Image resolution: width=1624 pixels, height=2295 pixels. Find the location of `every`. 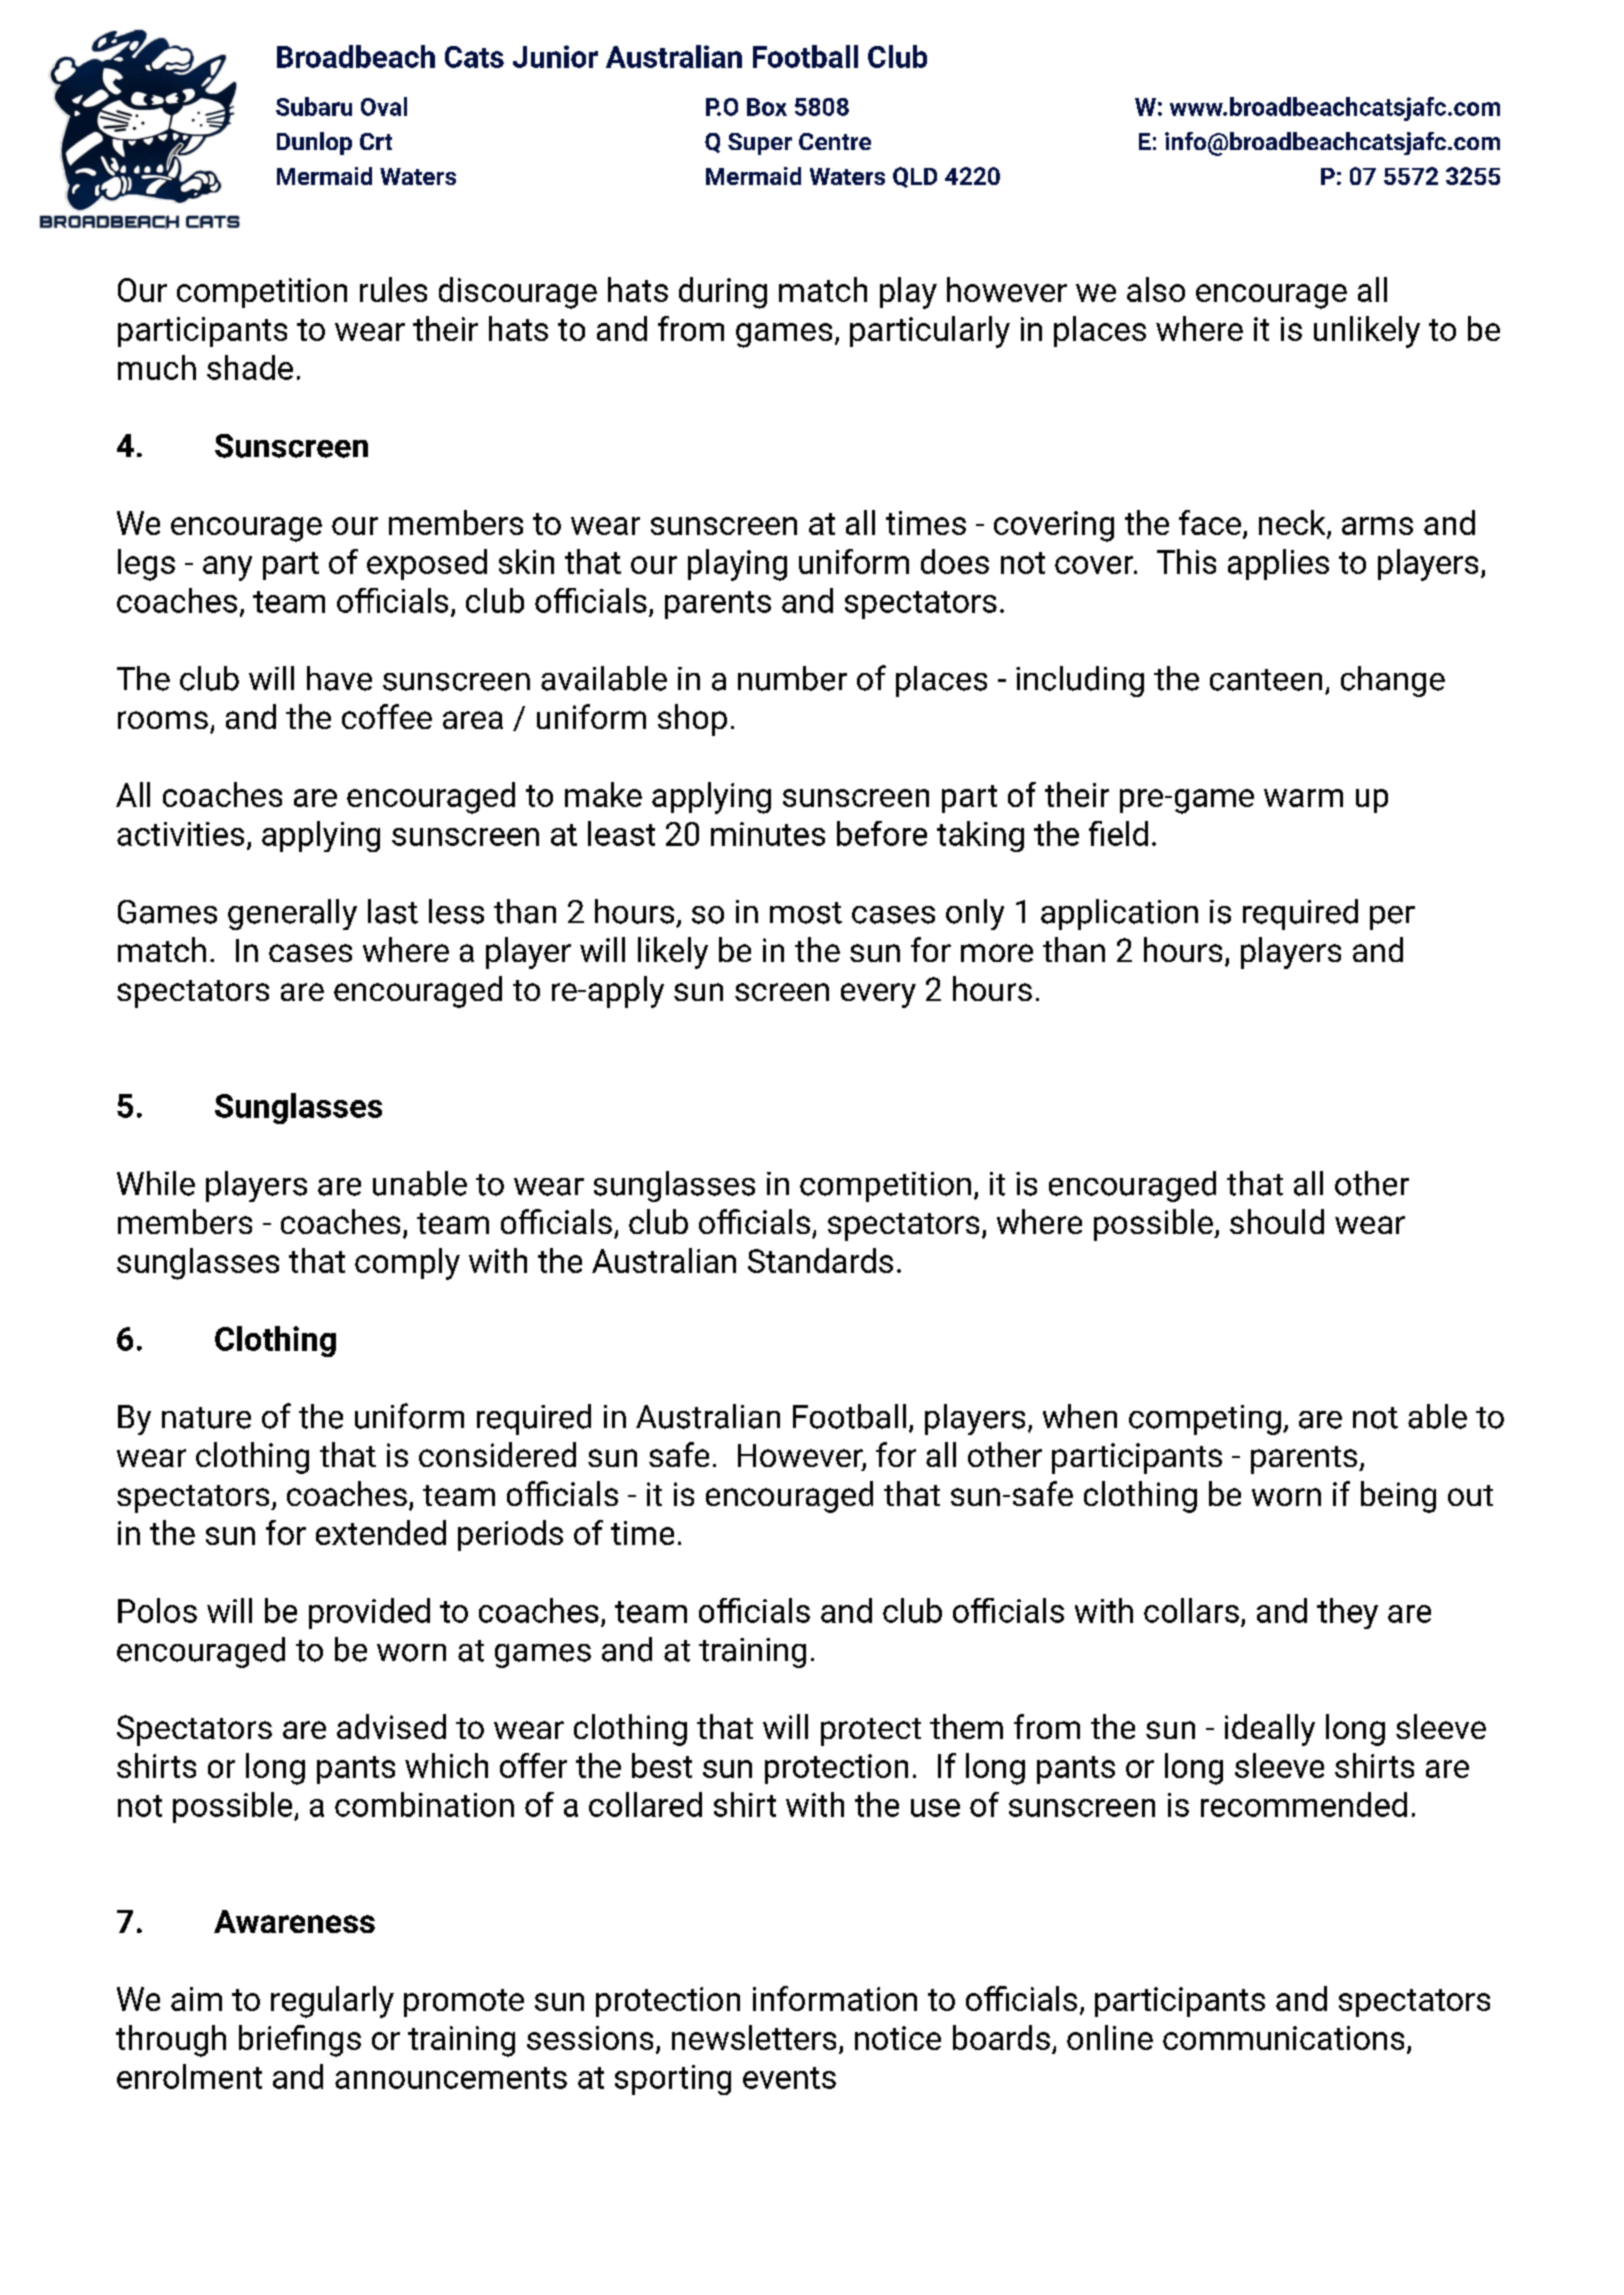

every is located at coordinates (878, 995).
